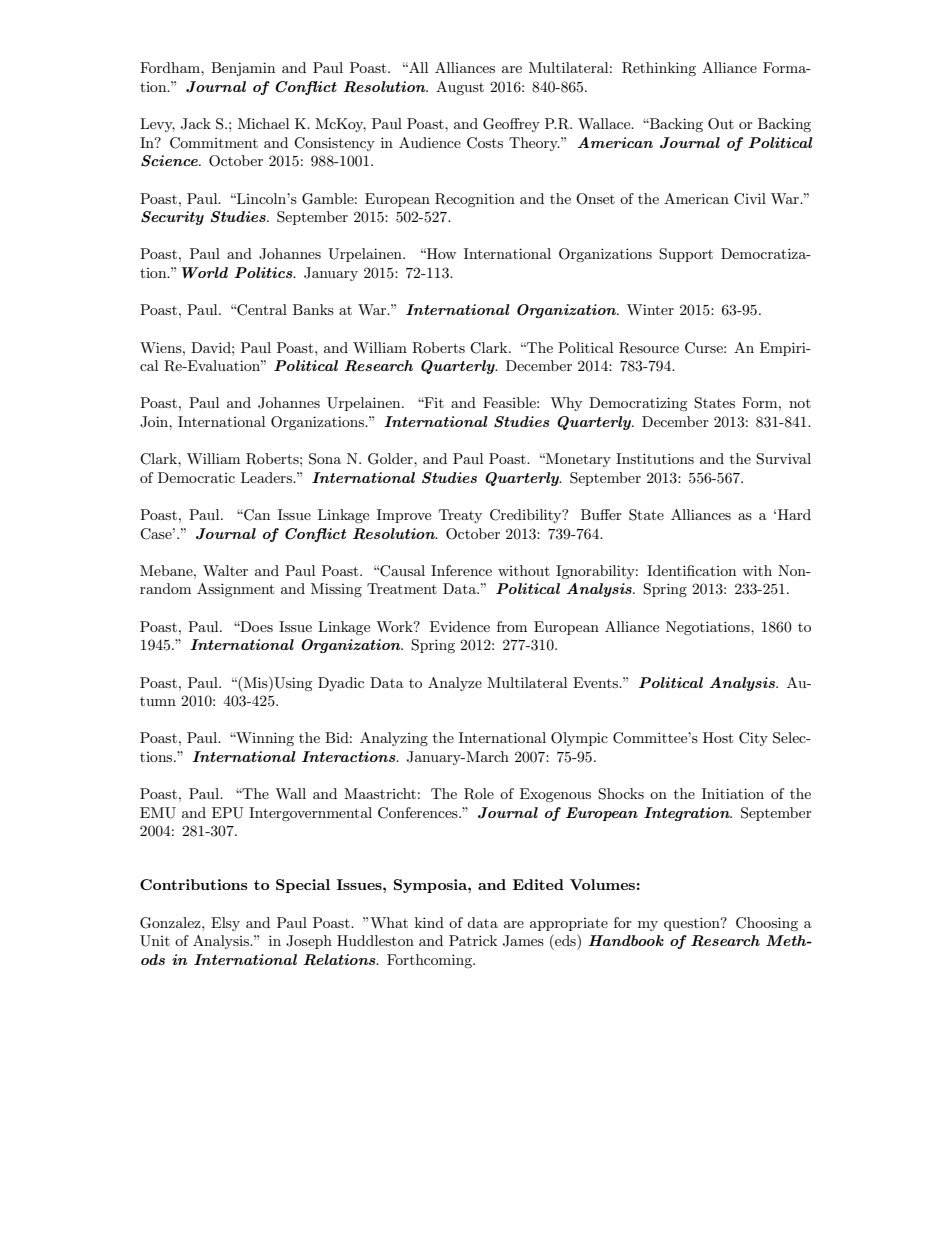 This screenshot has height=1233, width=952. What do you see at coordinates (659, 69) in the screenshot?
I see `Rethinking` at bounding box center [659, 69].
